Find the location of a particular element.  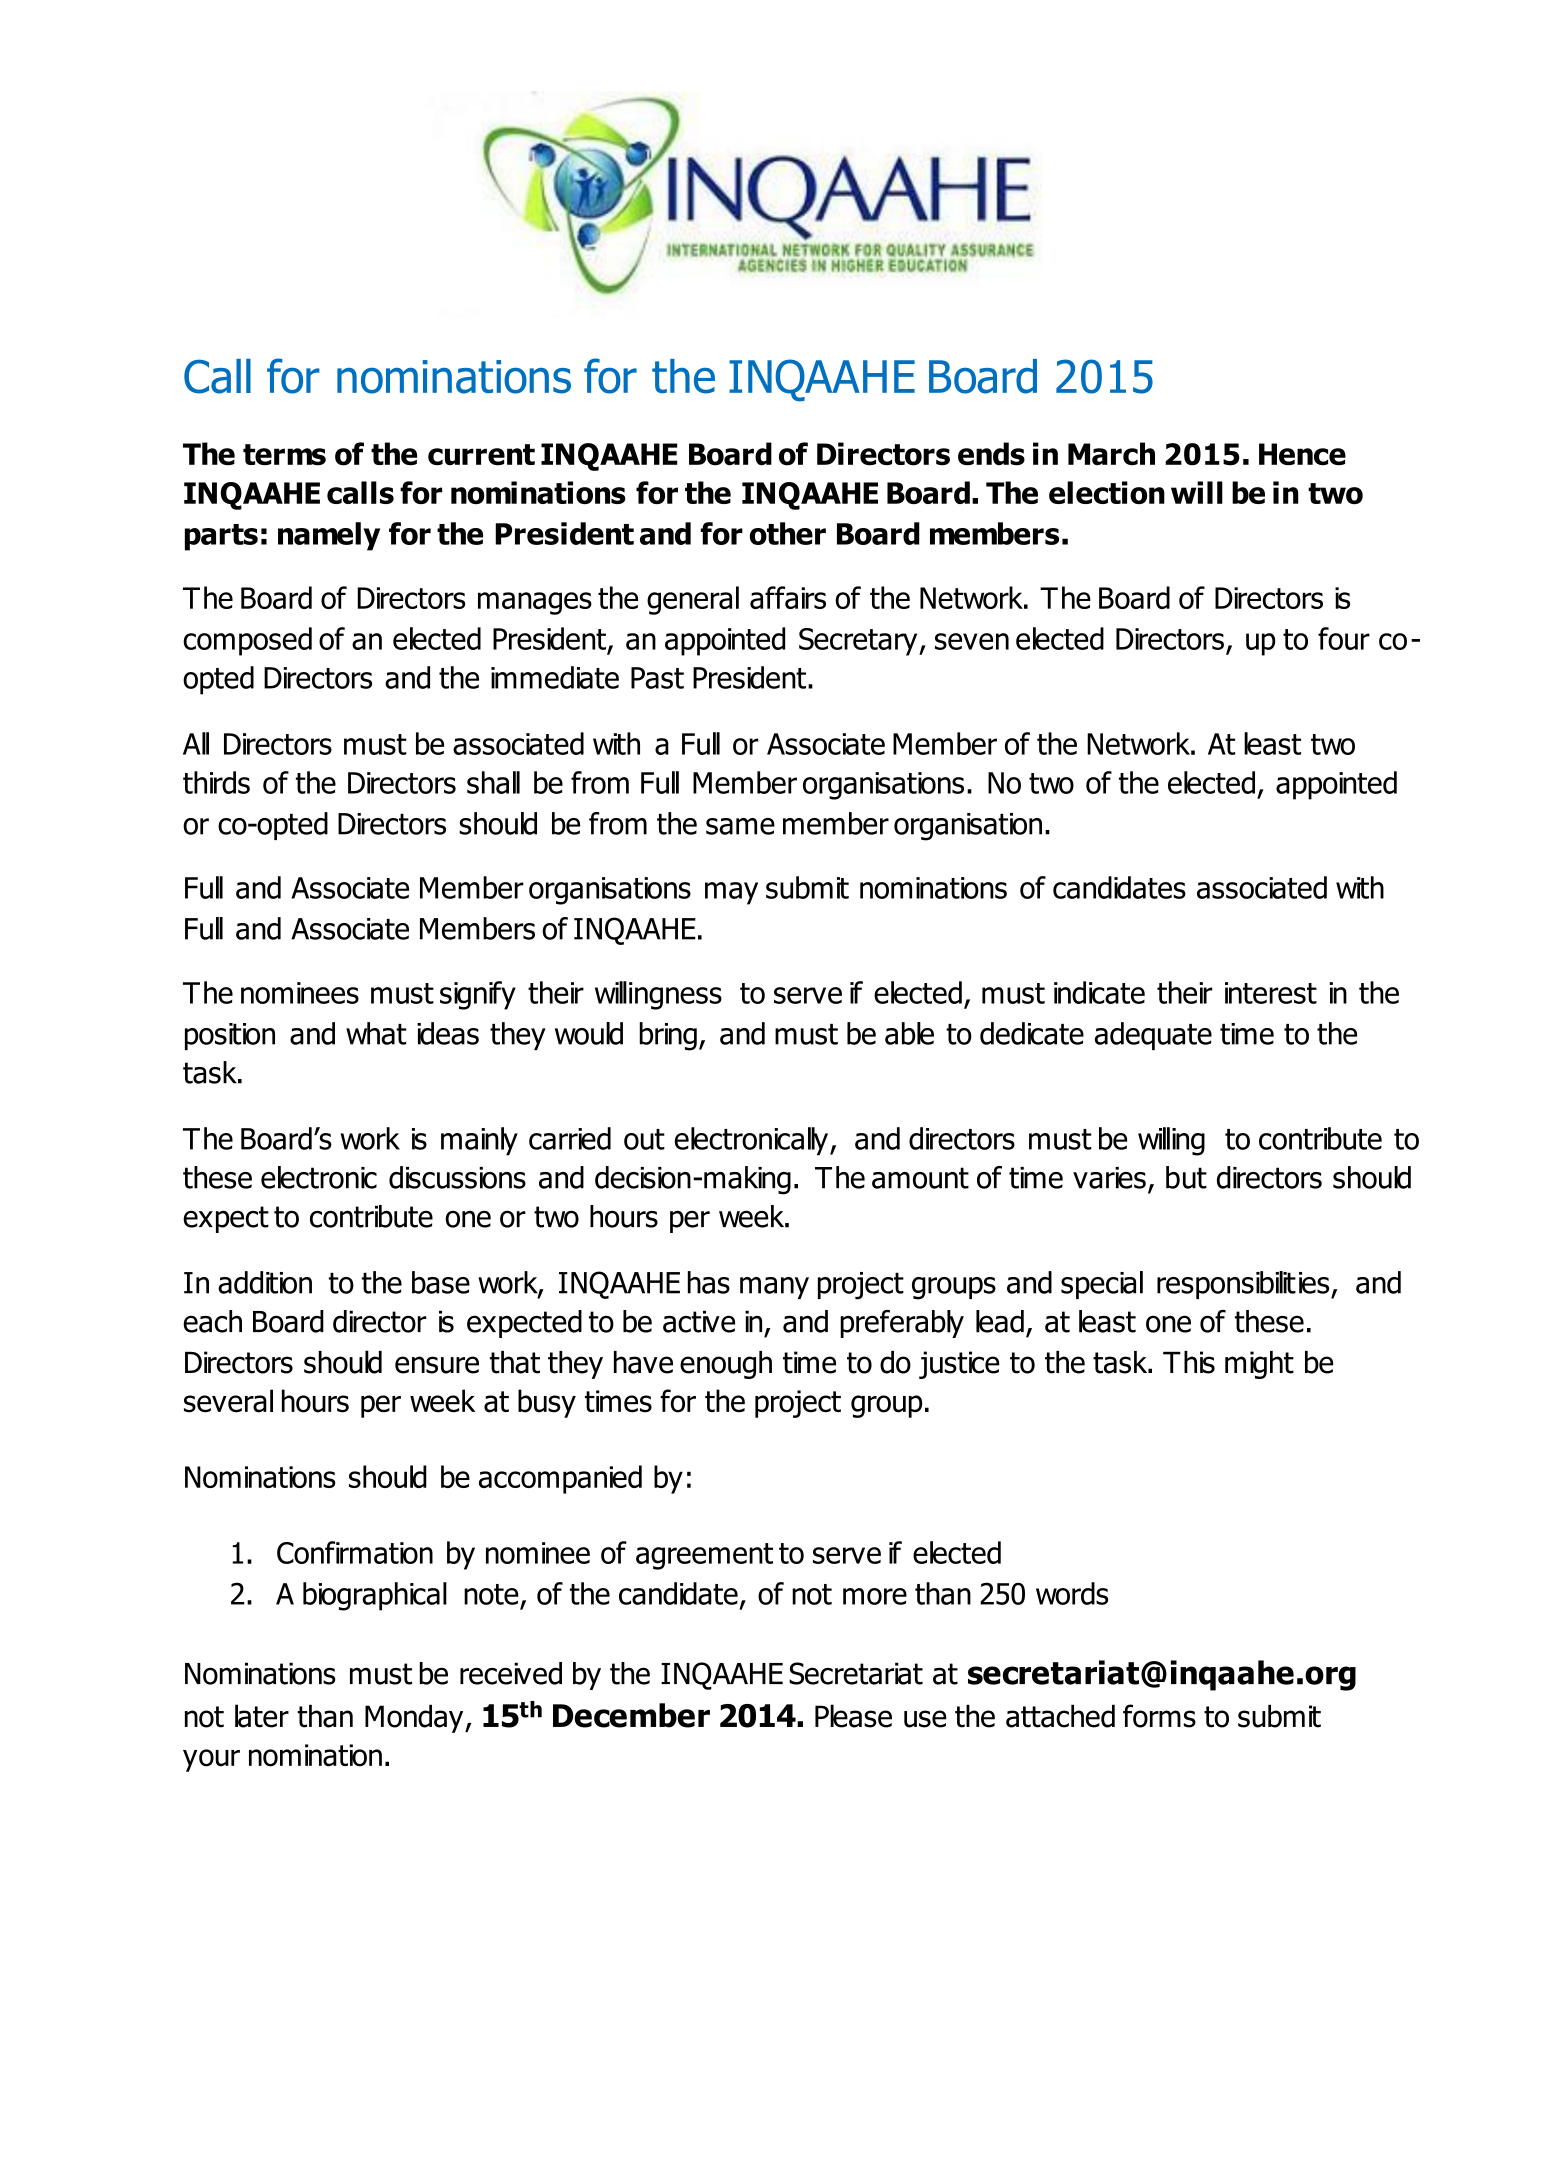

enough is located at coordinates (726, 1365).
